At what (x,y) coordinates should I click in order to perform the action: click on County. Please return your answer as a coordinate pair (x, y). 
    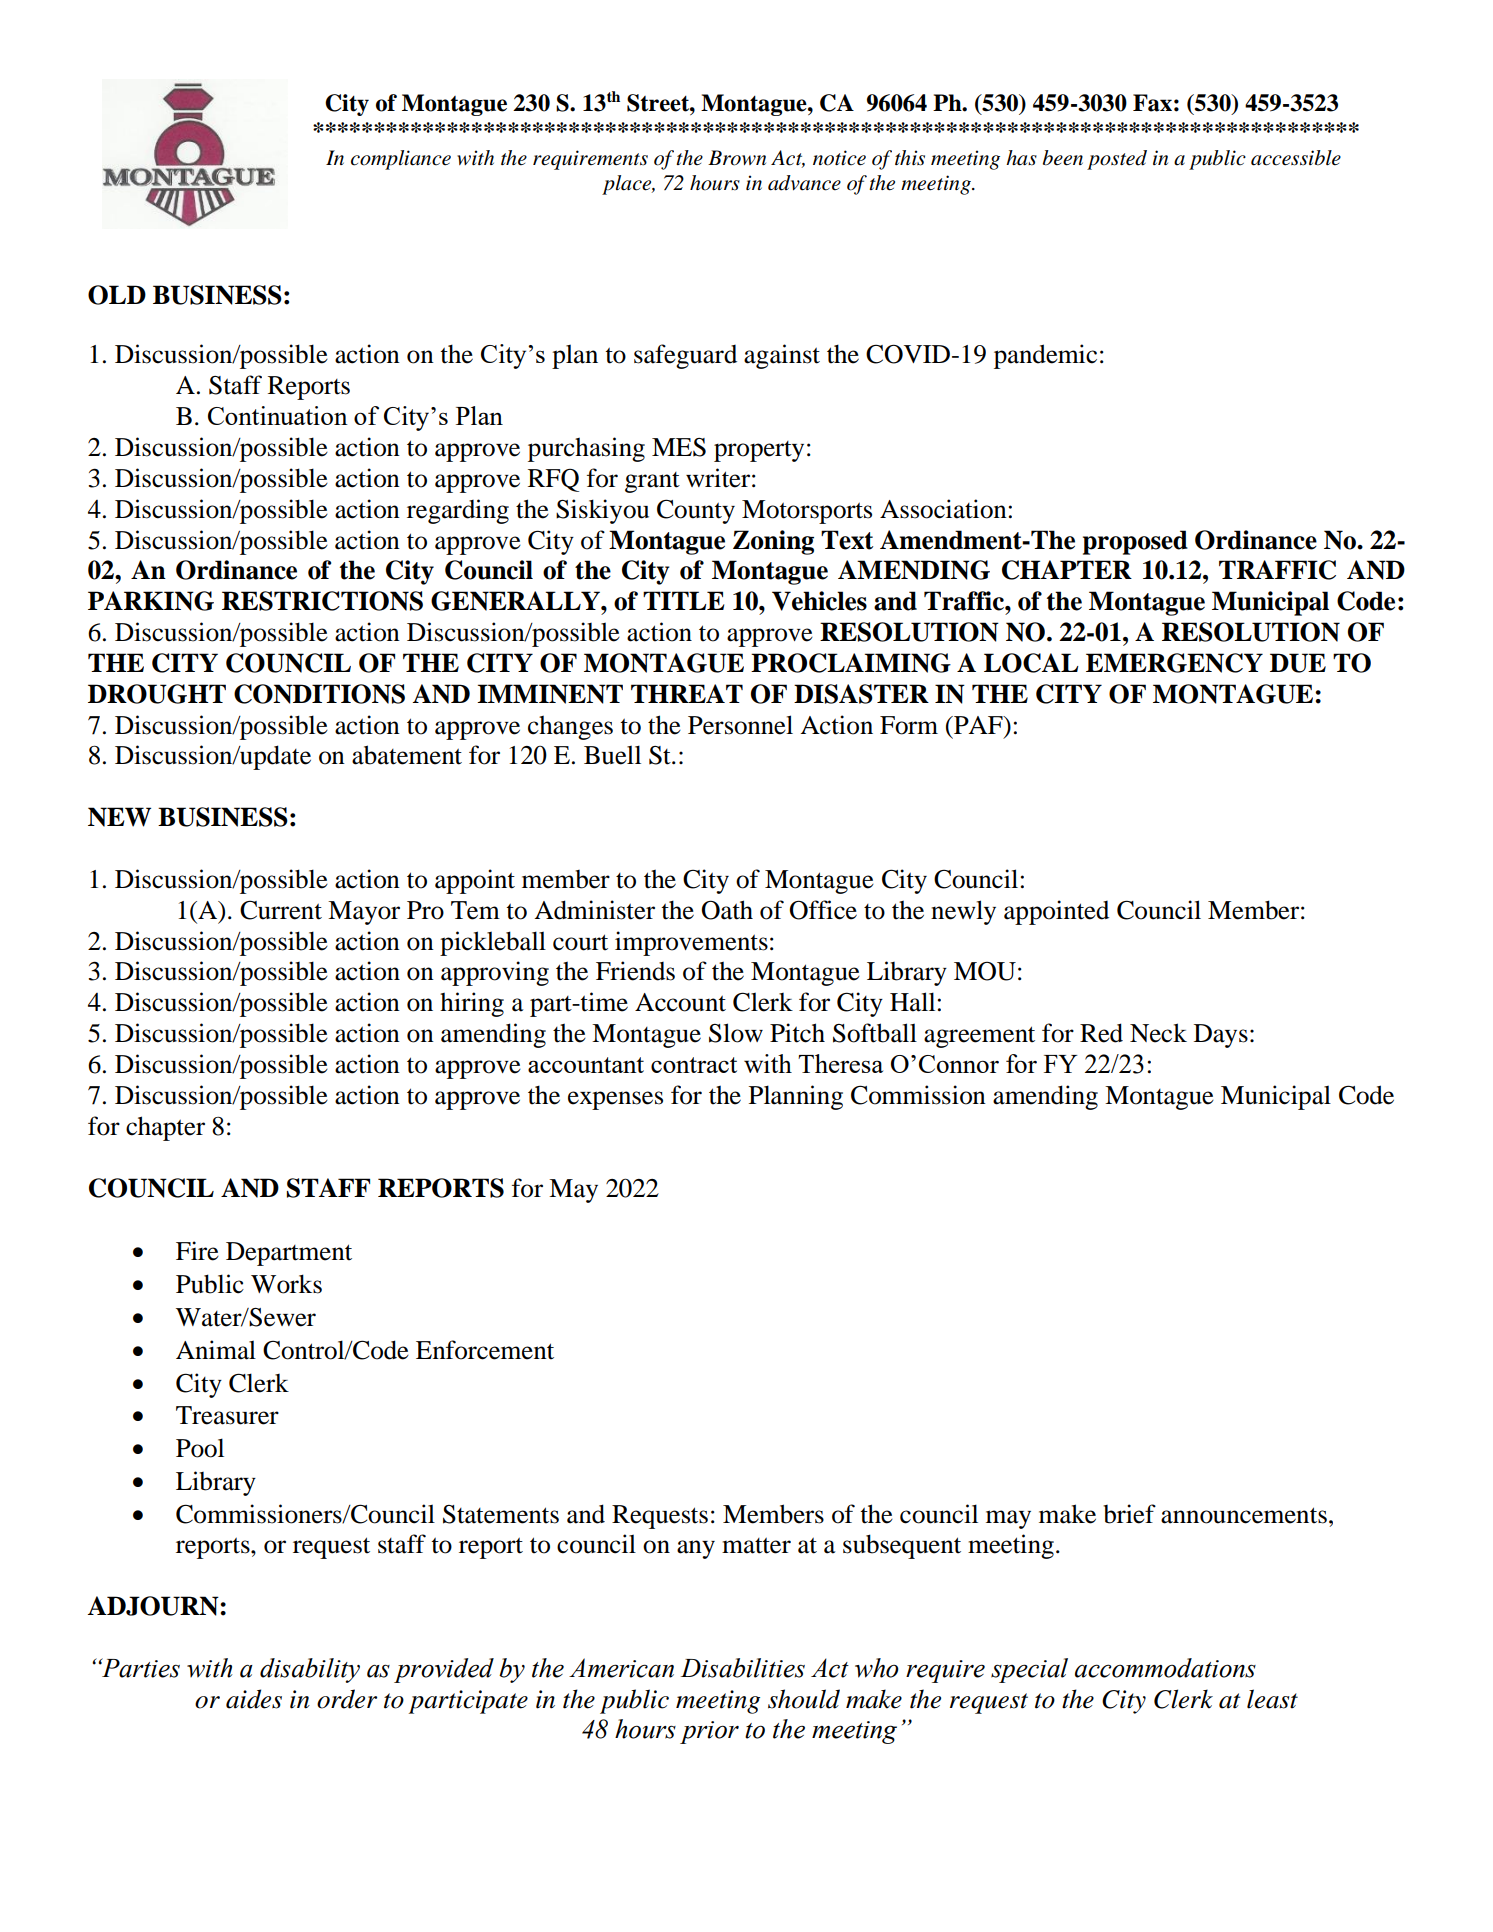
    Looking at the image, I should click on (696, 511).
